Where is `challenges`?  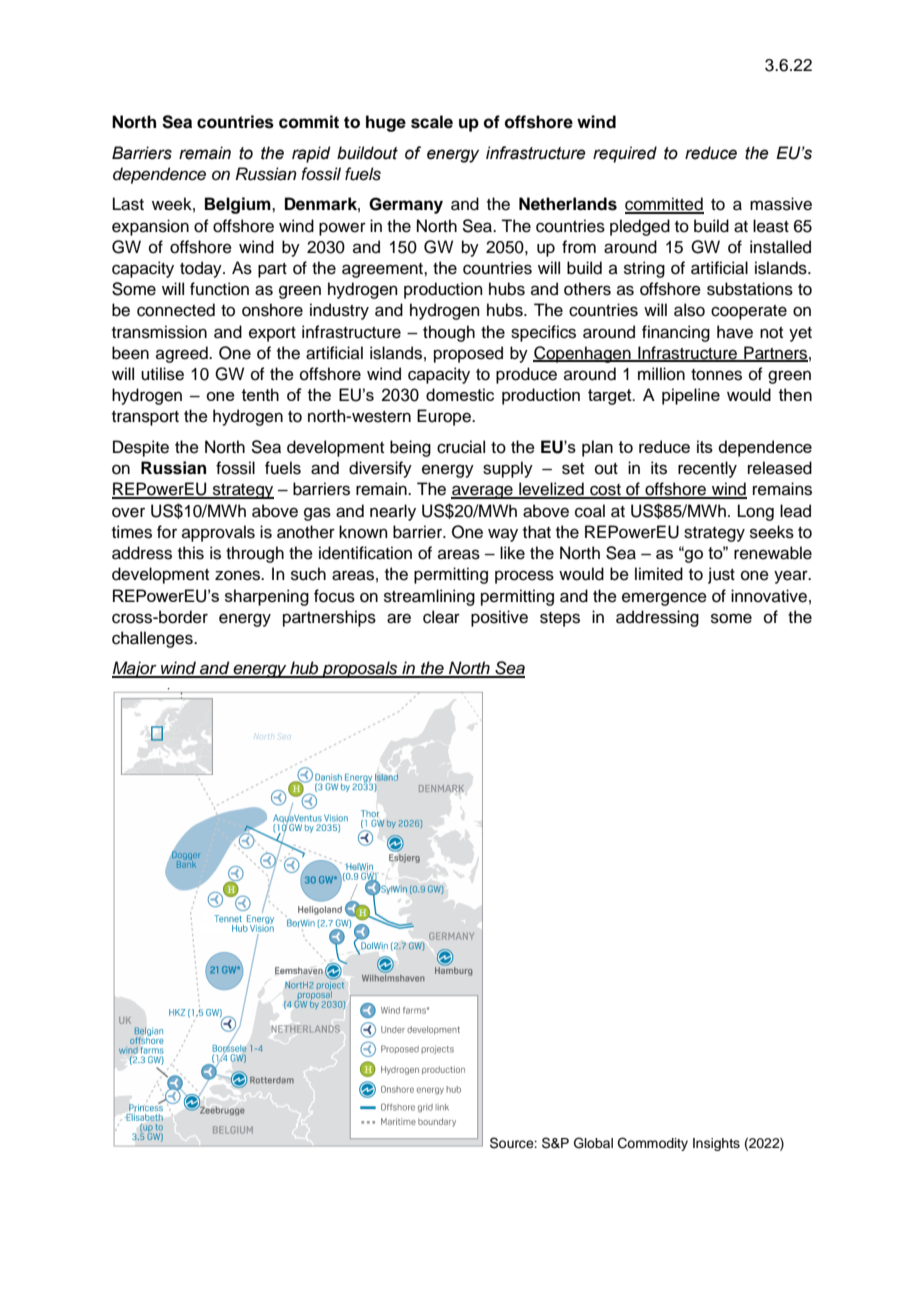 challenges is located at coordinates (153, 639).
